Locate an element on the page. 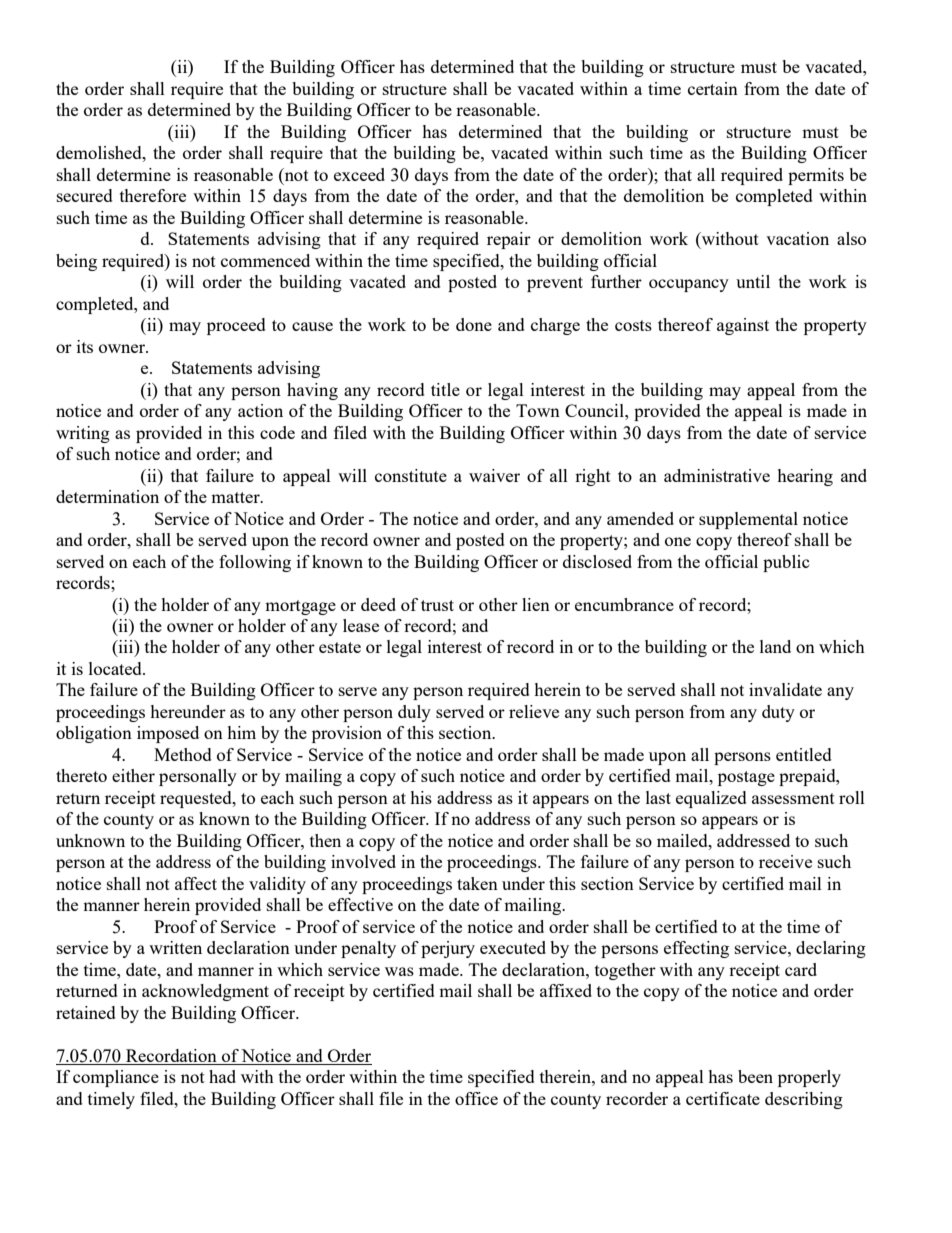 This page has height=1233, width=952. postage is located at coordinates (746, 778).
